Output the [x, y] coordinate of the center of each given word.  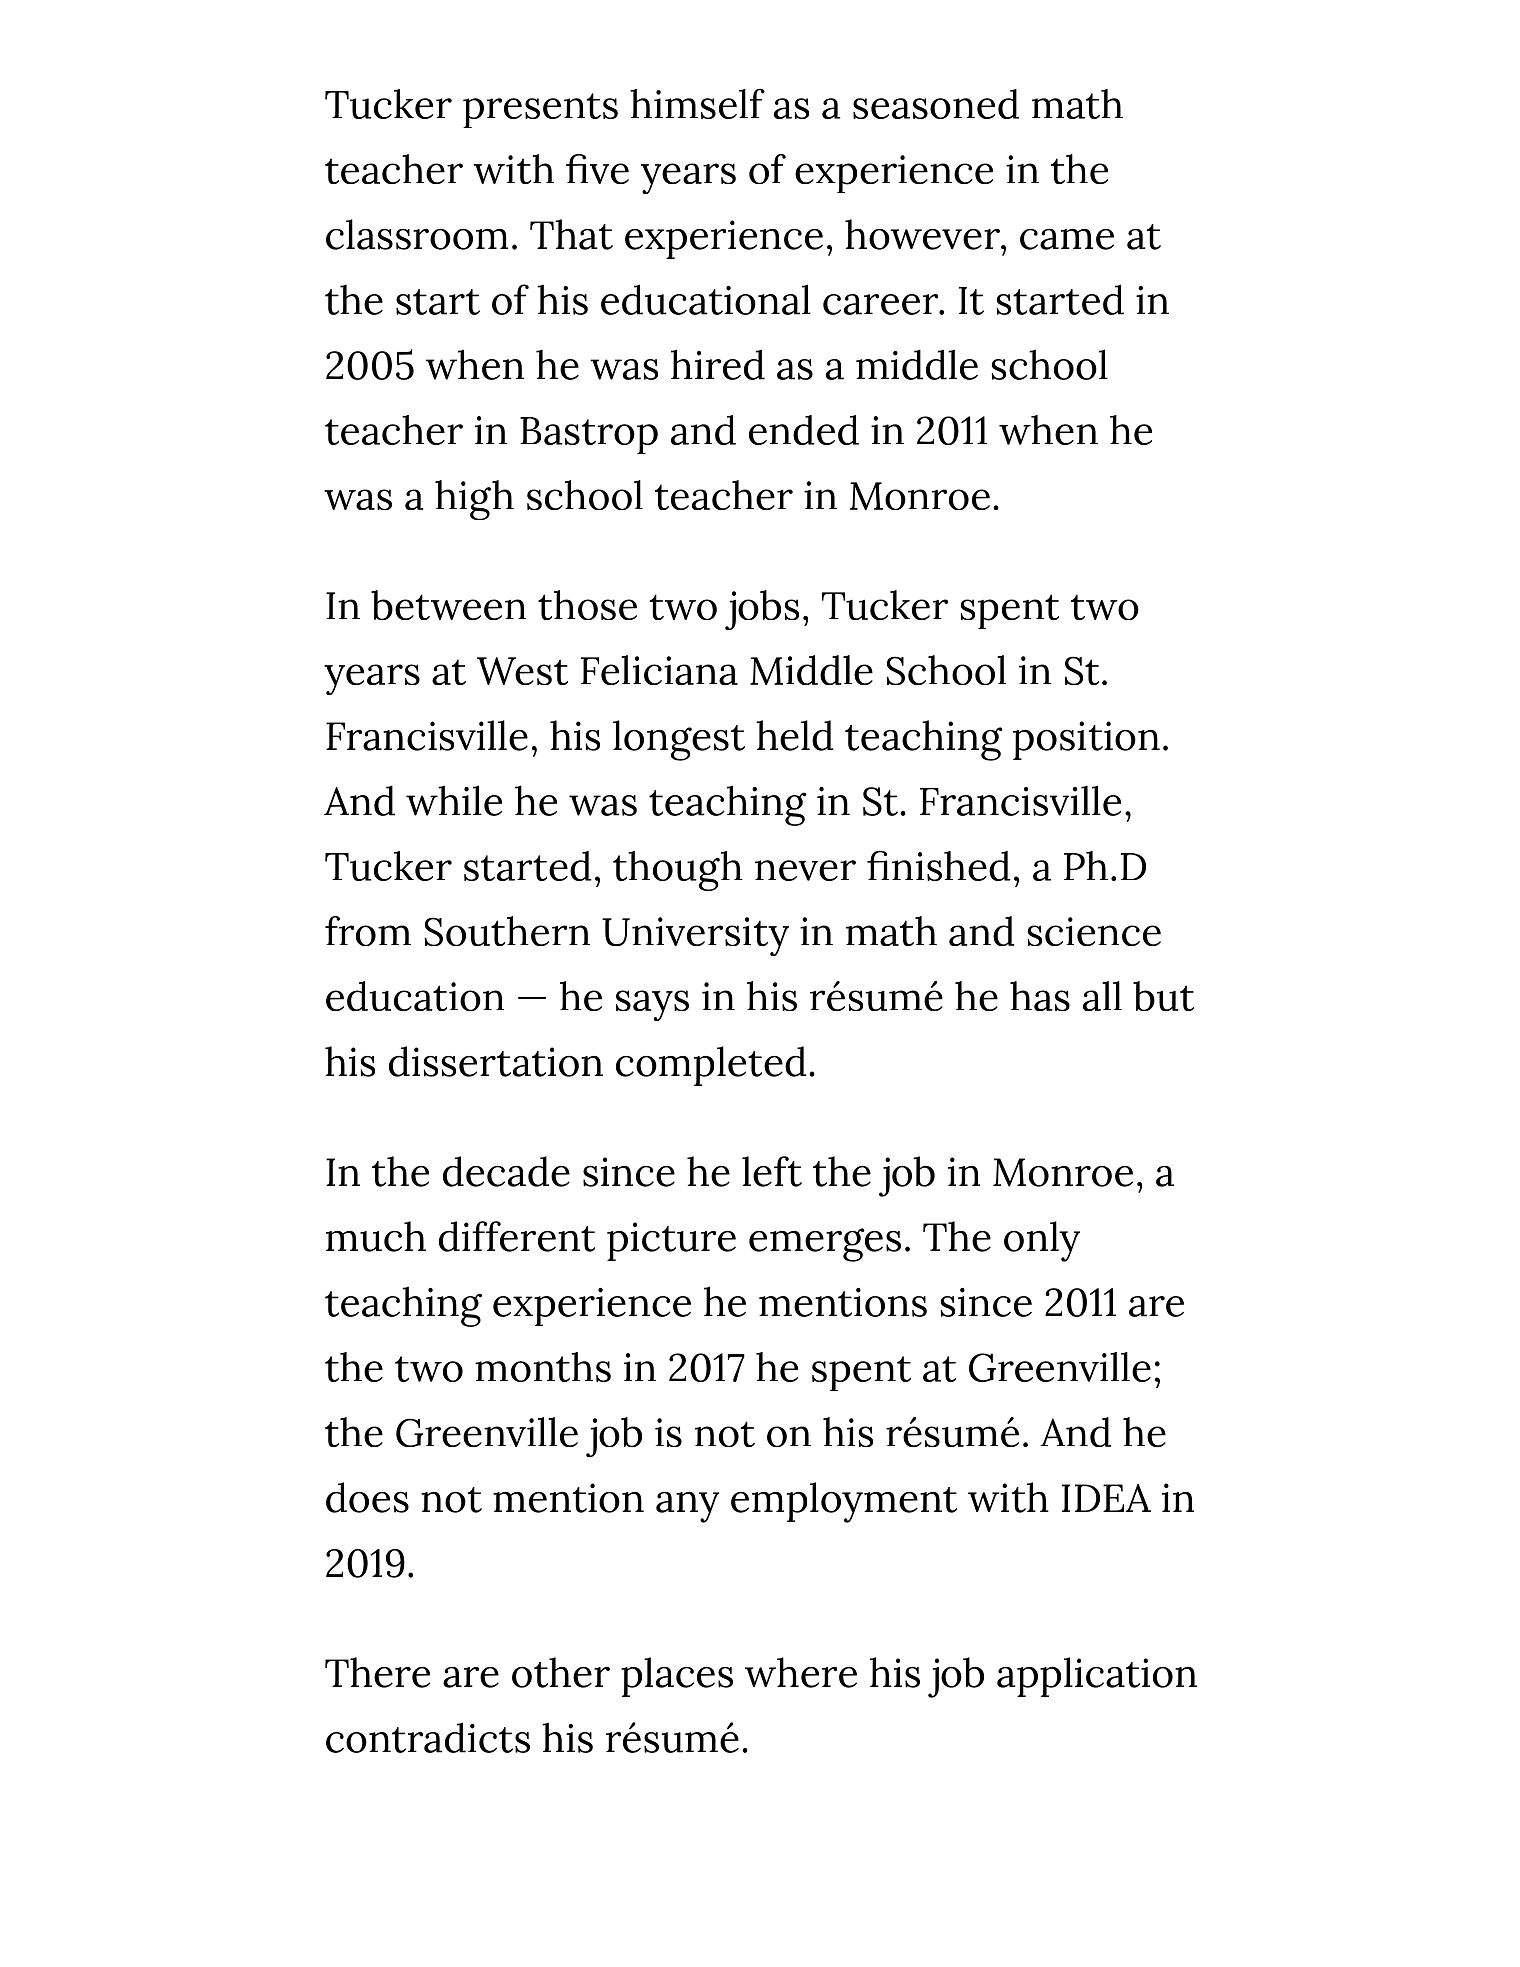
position [1086, 740]
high [474, 500]
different [517, 1236]
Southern [507, 931]
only [1042, 1241]
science [1094, 931]
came [1067, 239]
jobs [762, 610]
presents [540, 110]
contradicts [428, 1737]
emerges [825, 1245]
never [805, 870]
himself [697, 104]
